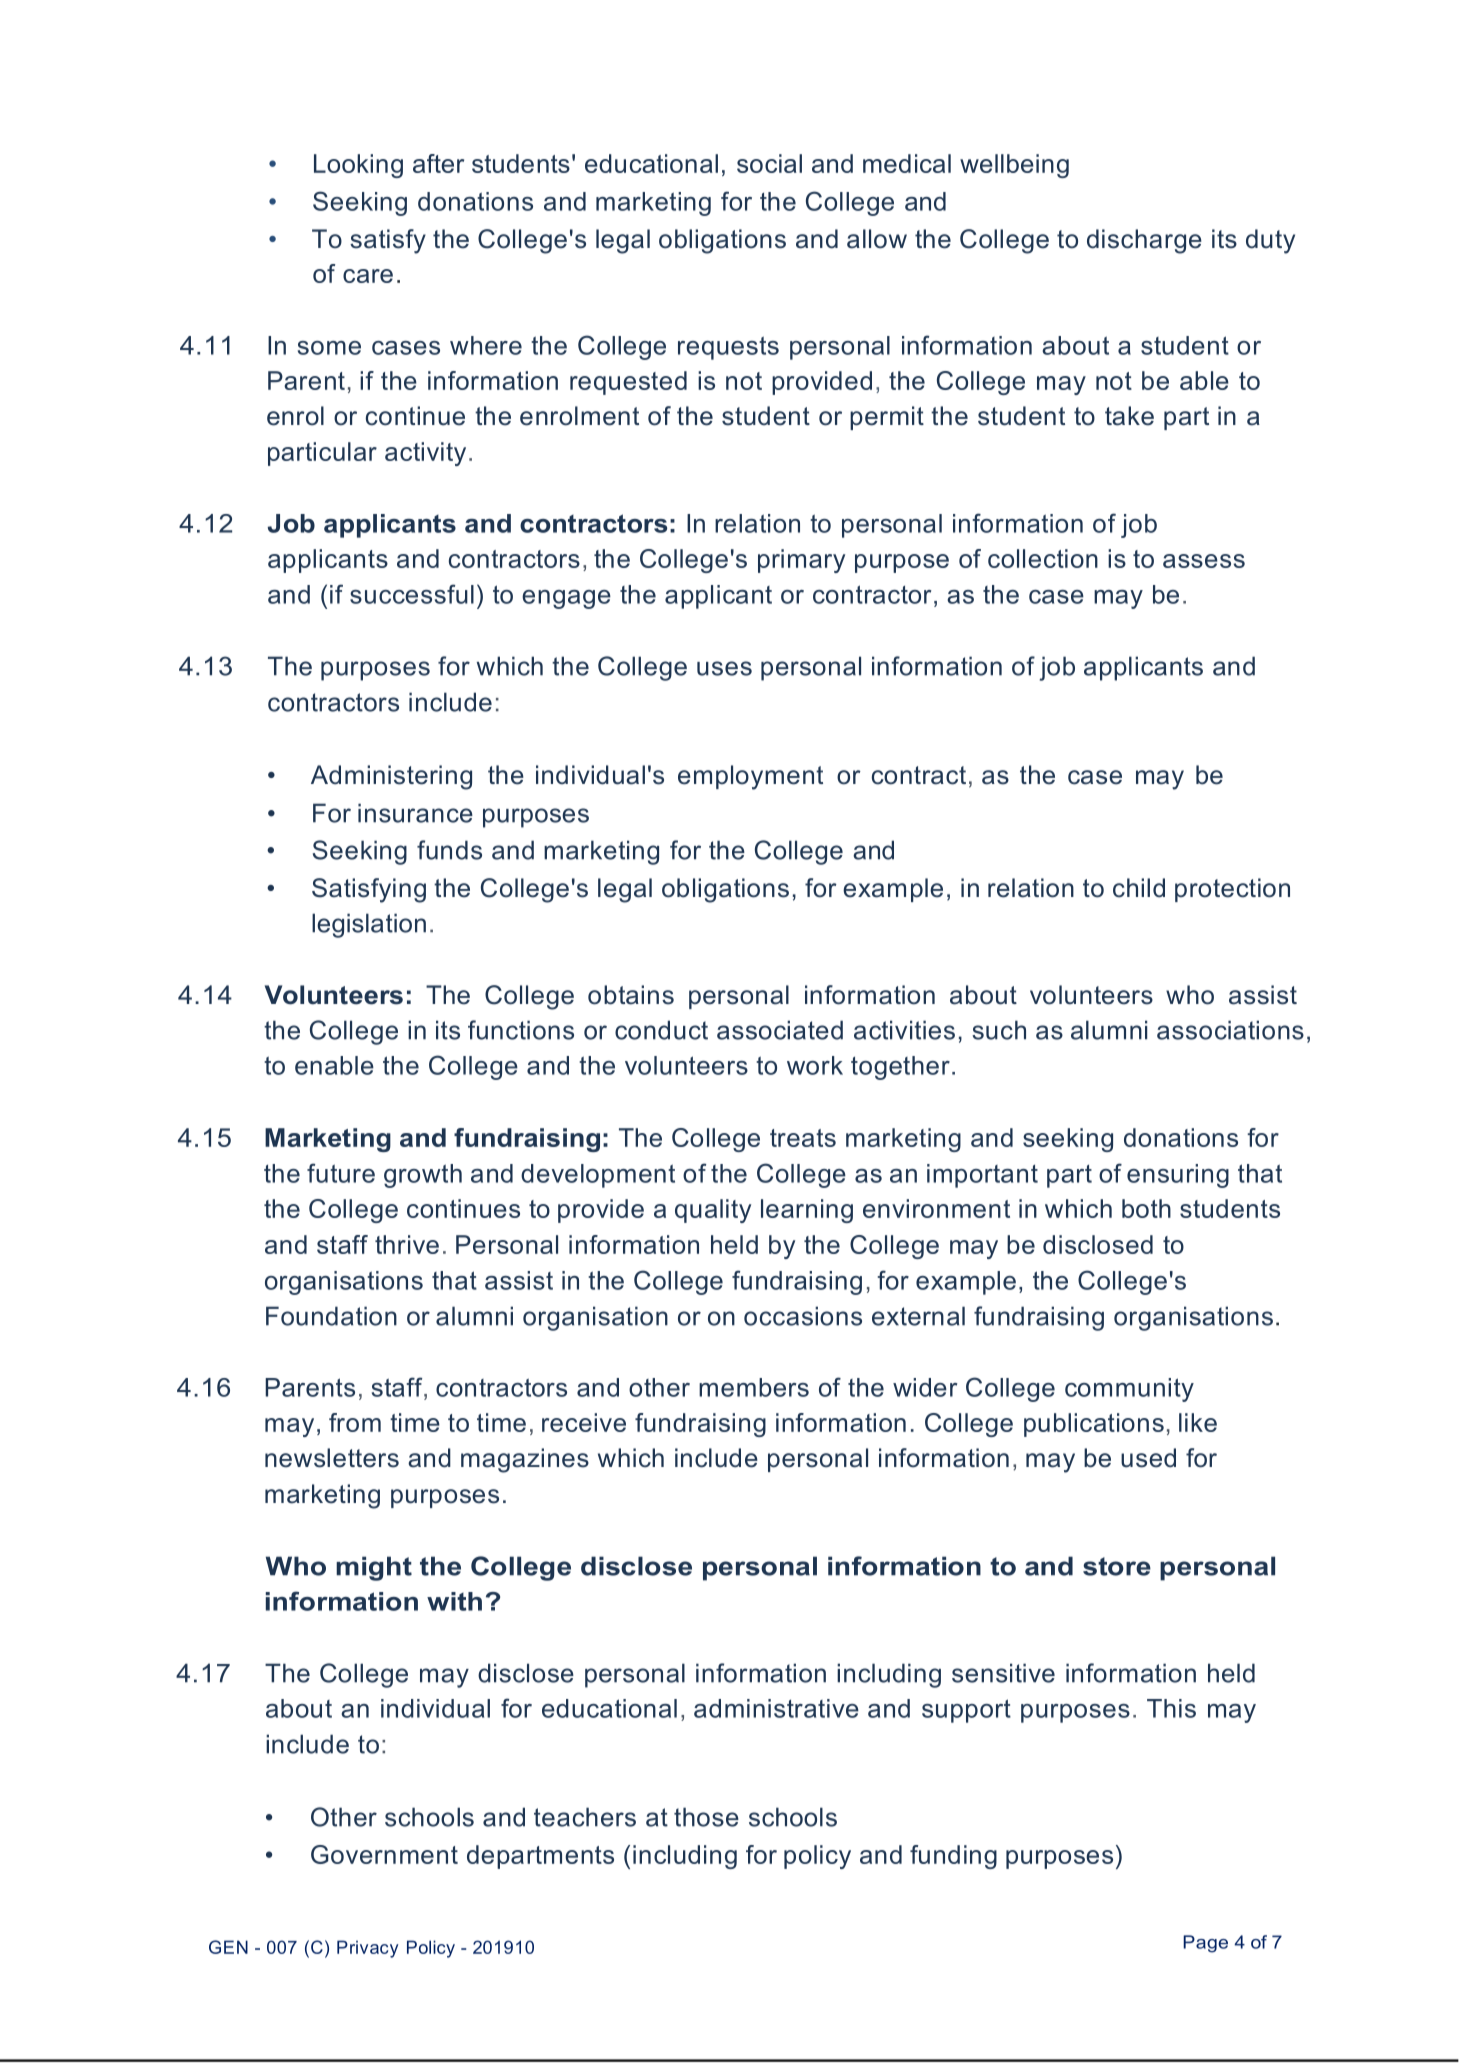 This page has width=1459, height=2063. What do you see at coordinates (1144, 241) in the page?
I see `discharge` at bounding box center [1144, 241].
